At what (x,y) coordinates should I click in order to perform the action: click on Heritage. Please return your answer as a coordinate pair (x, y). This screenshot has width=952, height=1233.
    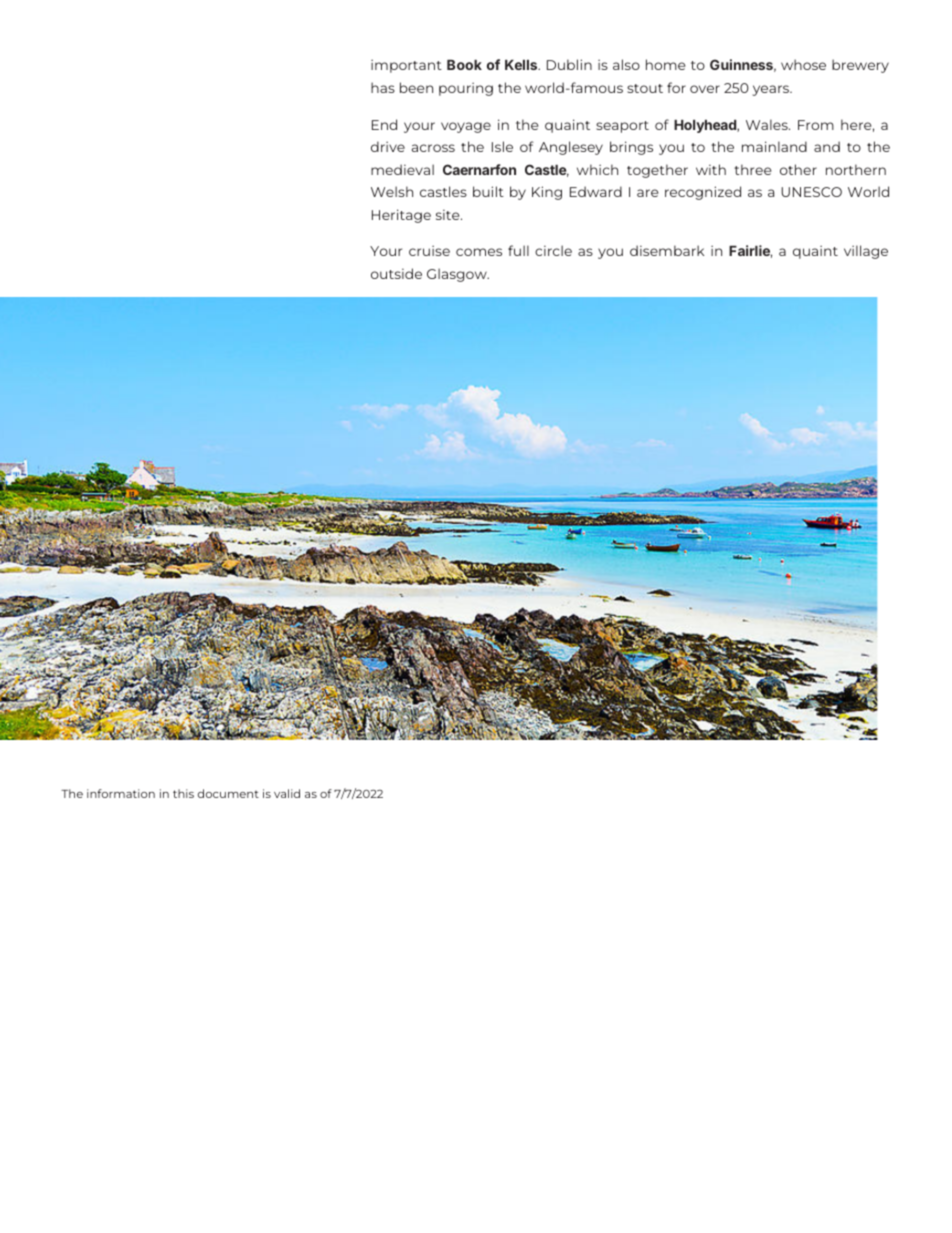
    Looking at the image, I should click on (401, 216).
